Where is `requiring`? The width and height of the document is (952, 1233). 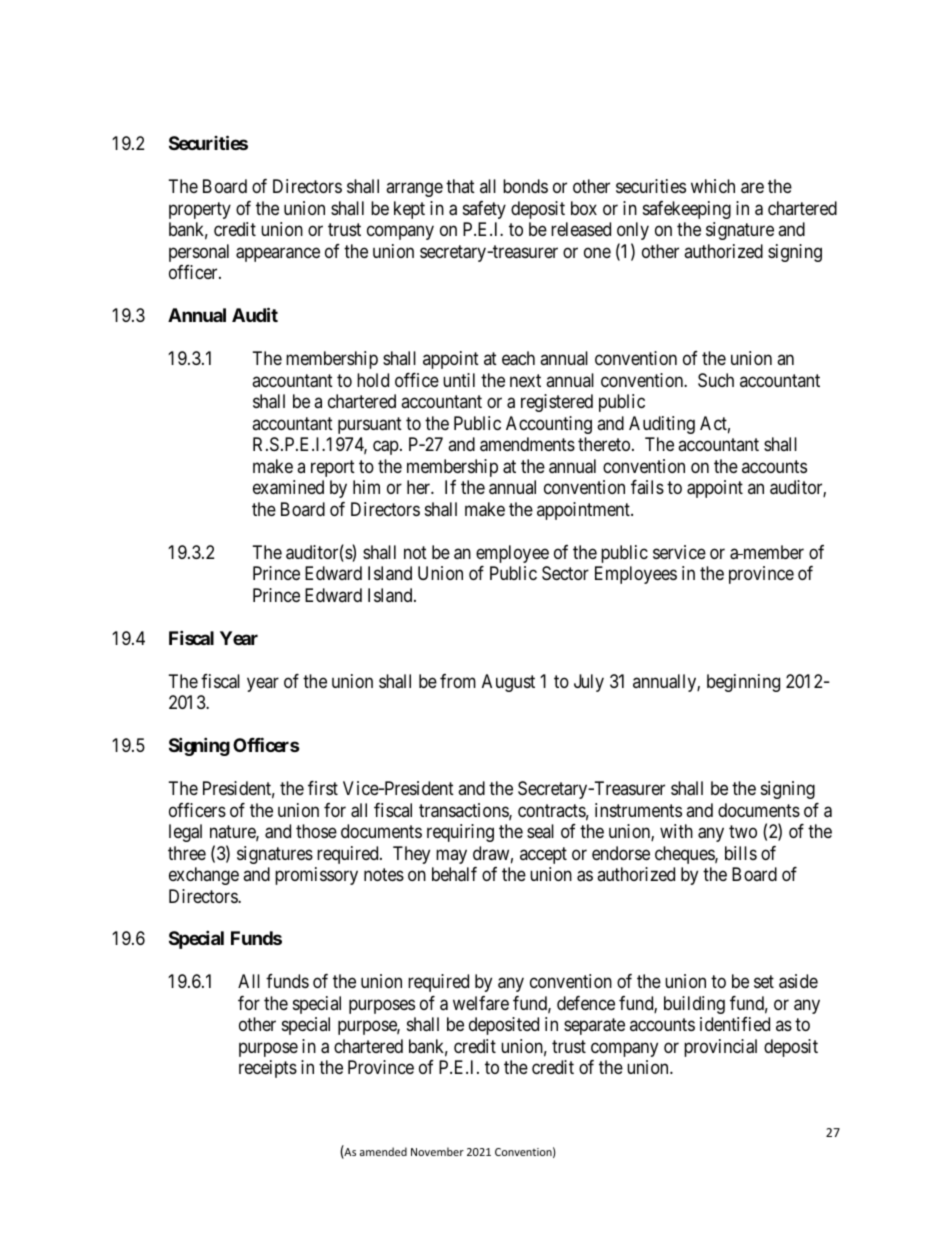 requiring is located at coordinates (460, 833).
